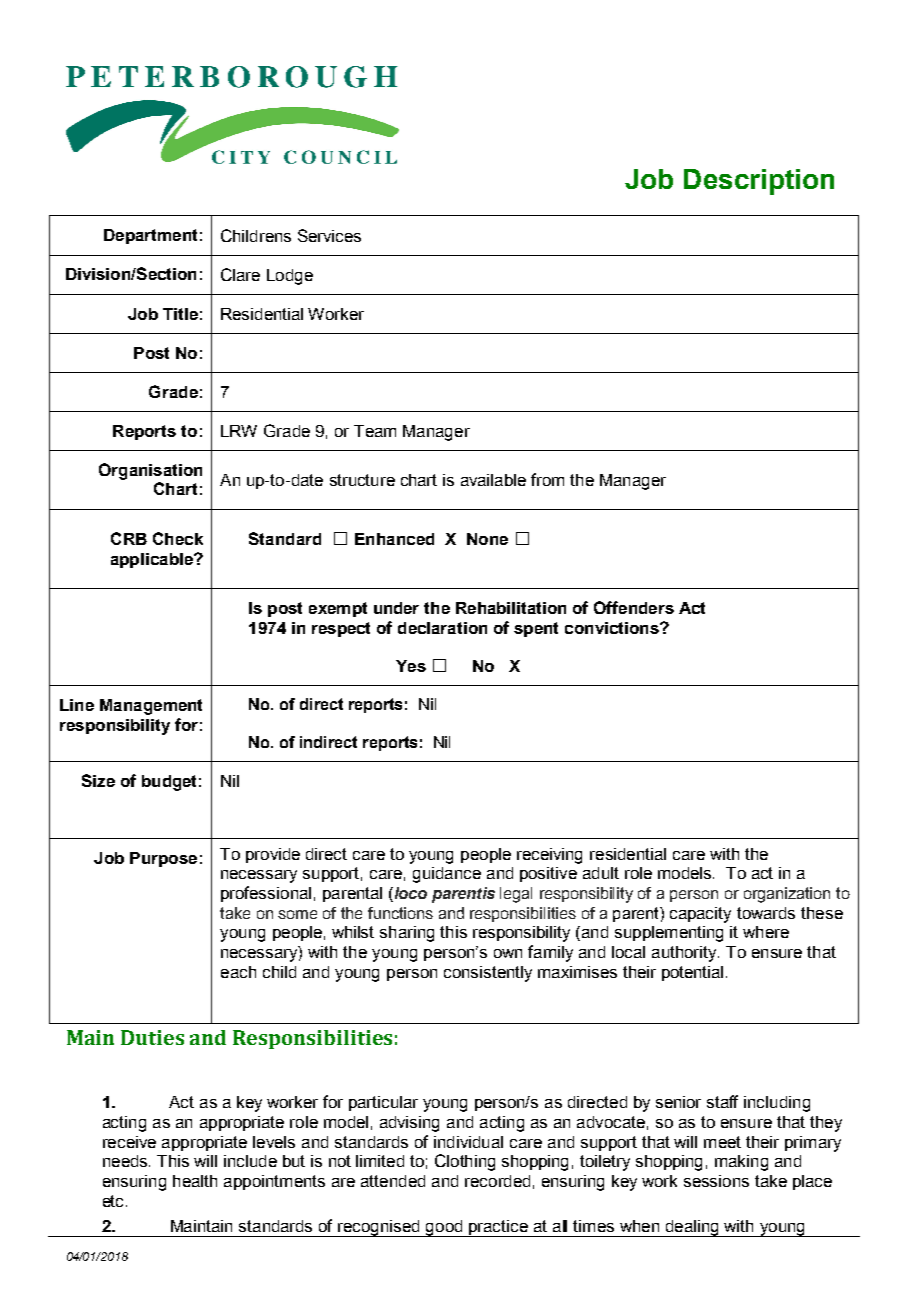 The height and width of the image is (1308, 924). Describe the element at coordinates (444, 1228) in the image. I see `good` at that location.
